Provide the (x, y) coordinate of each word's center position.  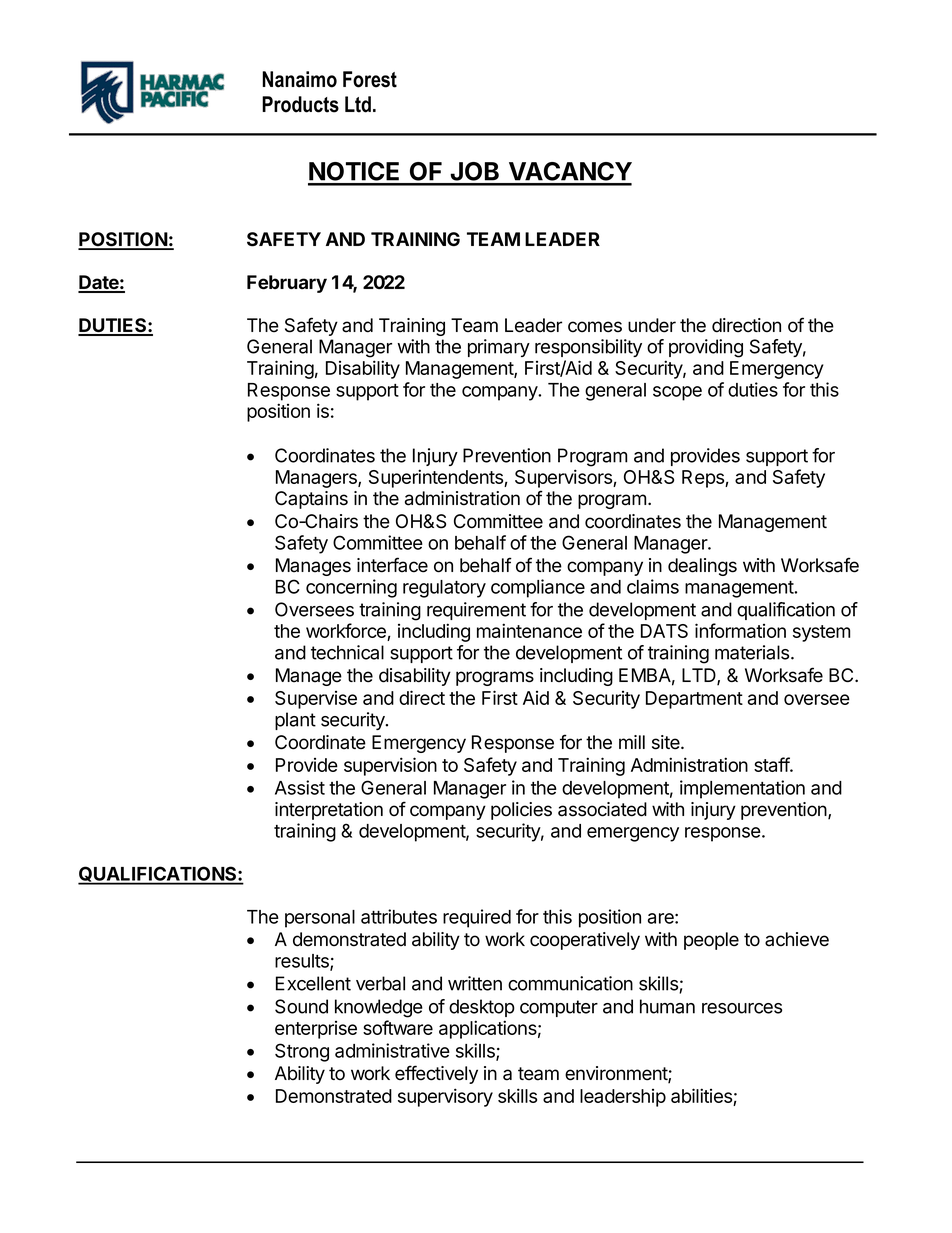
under (652, 325)
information (740, 630)
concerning (351, 588)
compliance (538, 588)
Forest (370, 79)
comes (595, 327)
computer (559, 1008)
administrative (392, 1050)
